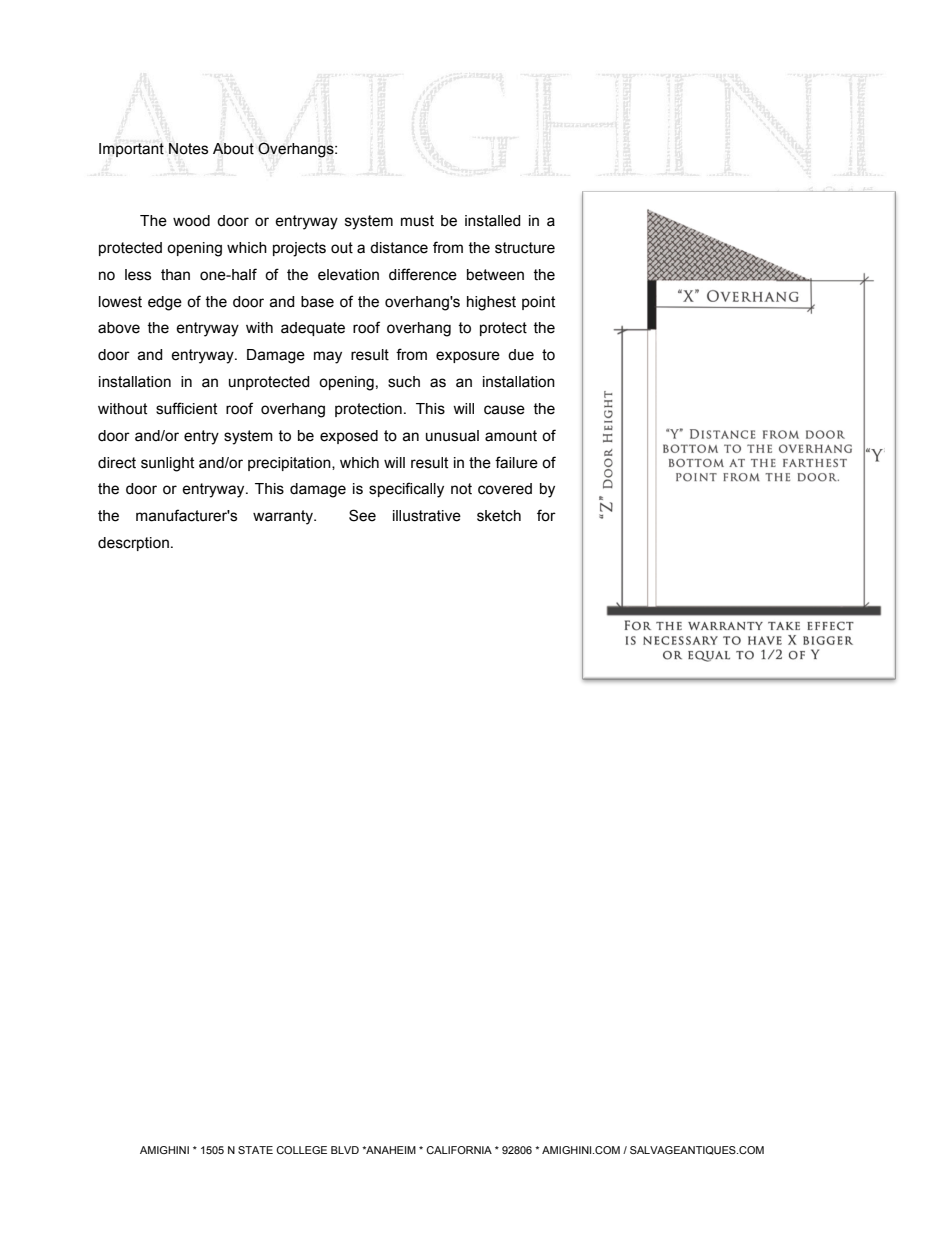 This document has width=952, height=1233. I want to click on illustrative, so click(427, 516).
